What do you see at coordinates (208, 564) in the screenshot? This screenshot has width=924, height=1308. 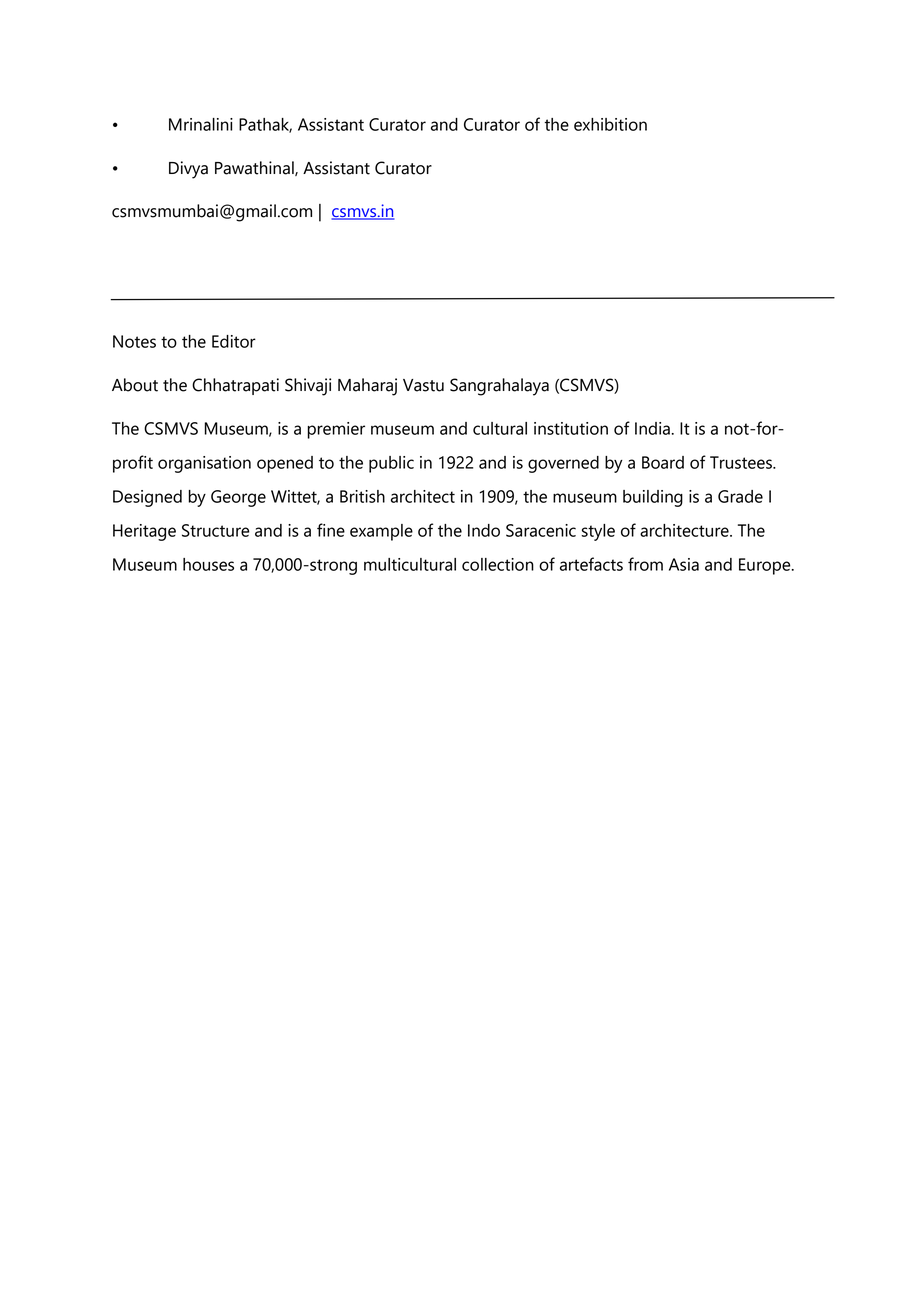 I see `houses` at bounding box center [208, 564].
